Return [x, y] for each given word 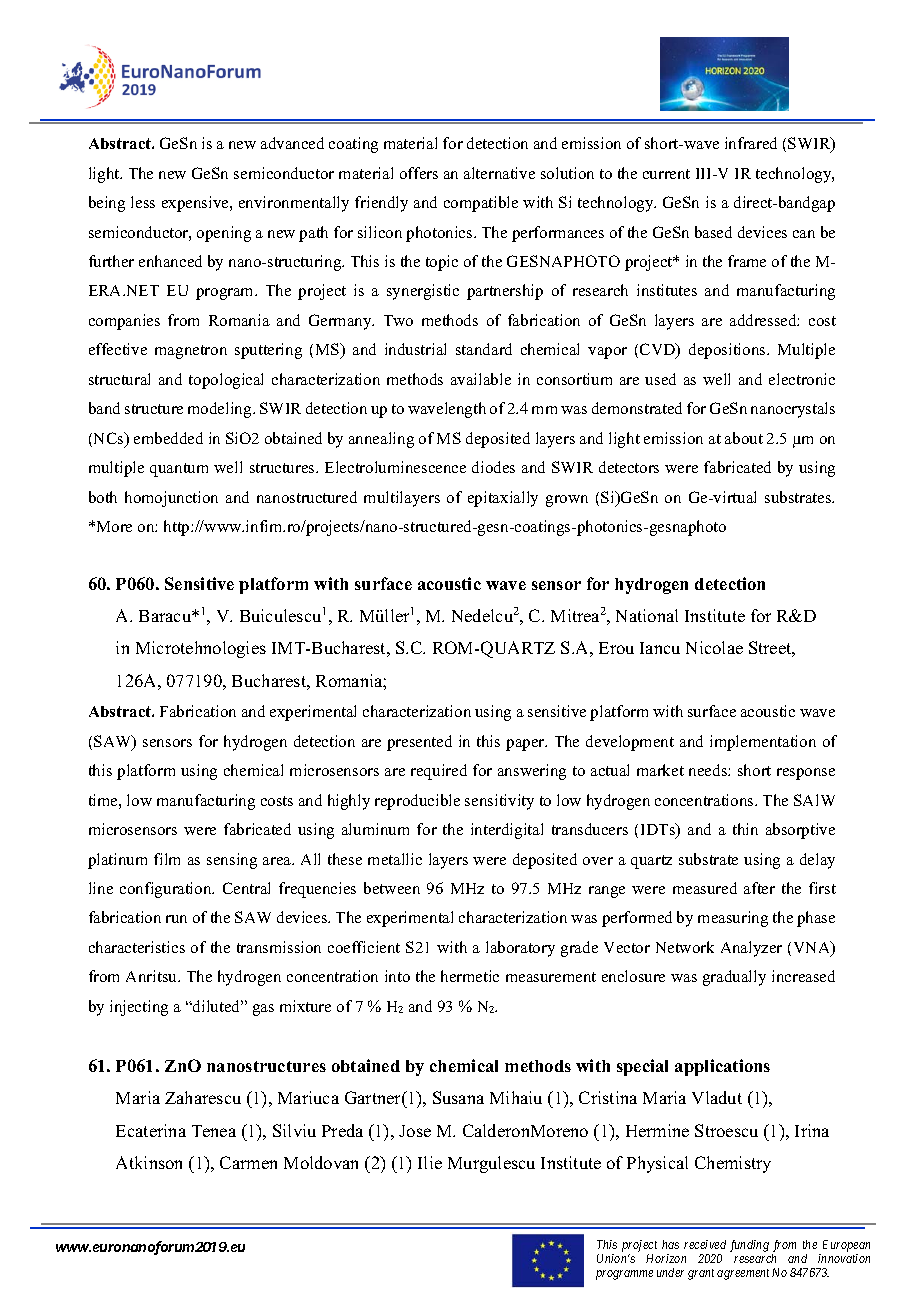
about [744, 438]
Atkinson [149, 1162]
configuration [167, 890]
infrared [751, 143]
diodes [493, 467]
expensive [196, 204]
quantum [179, 470]
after [759, 888]
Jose [415, 1131]
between [392, 888]
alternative [499, 173]
